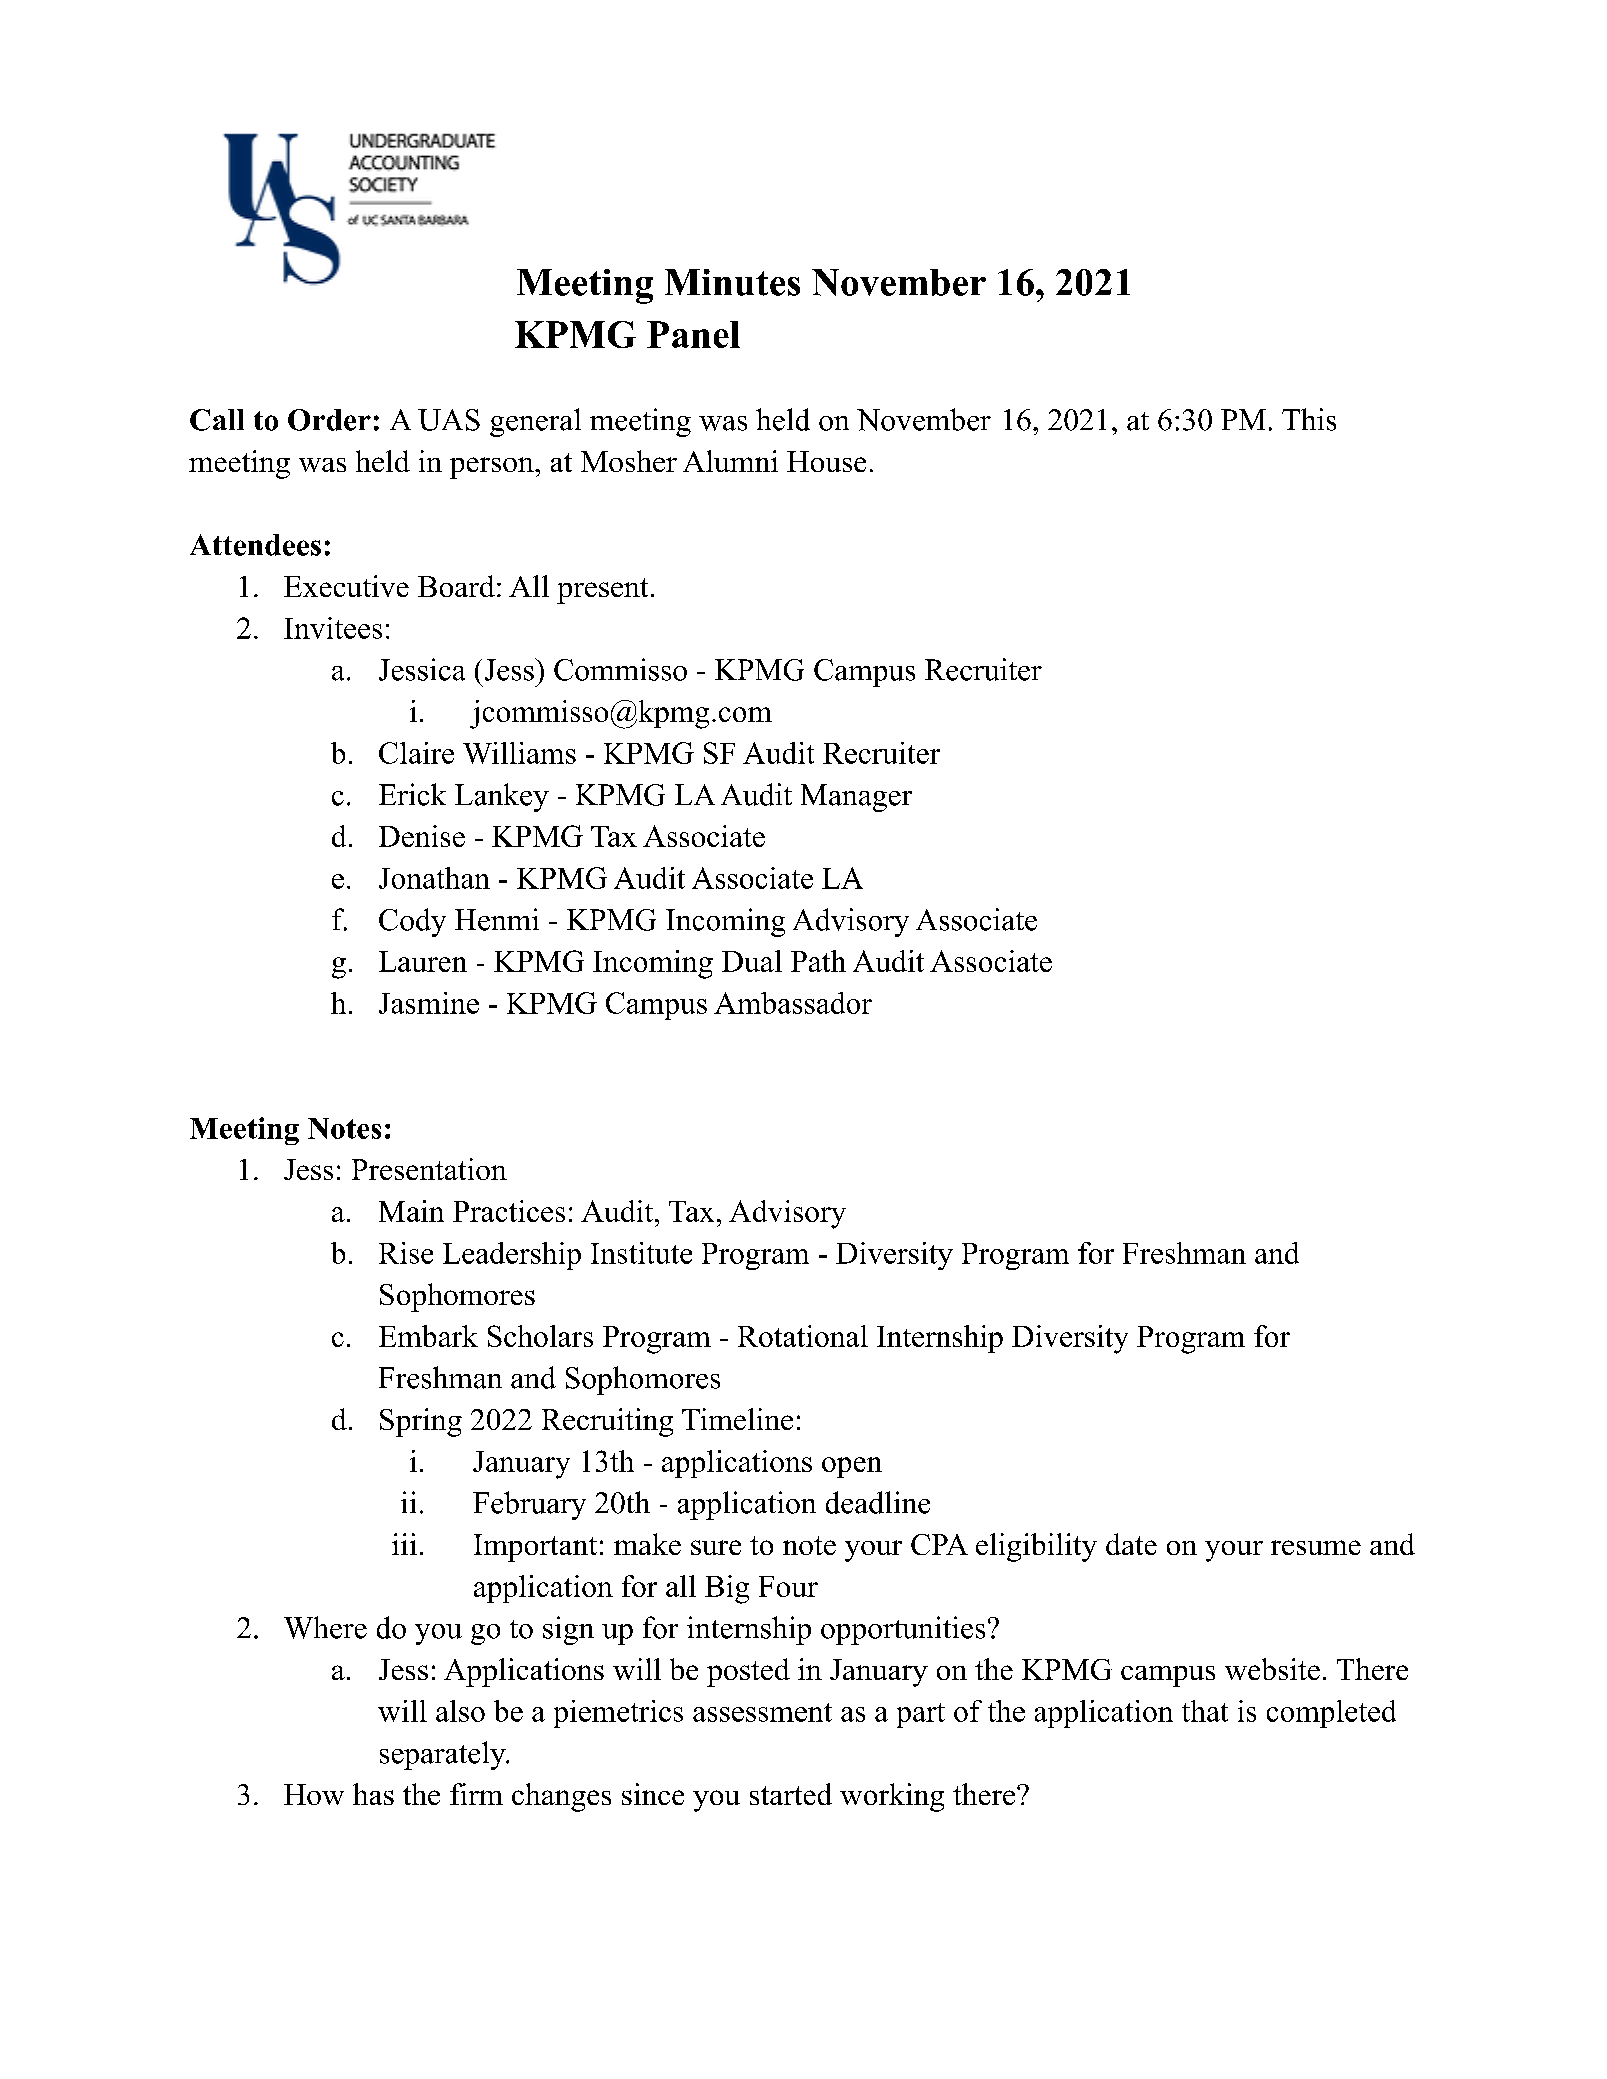 The image size is (1607, 2079). I want to click on assessment, so click(762, 1712).
